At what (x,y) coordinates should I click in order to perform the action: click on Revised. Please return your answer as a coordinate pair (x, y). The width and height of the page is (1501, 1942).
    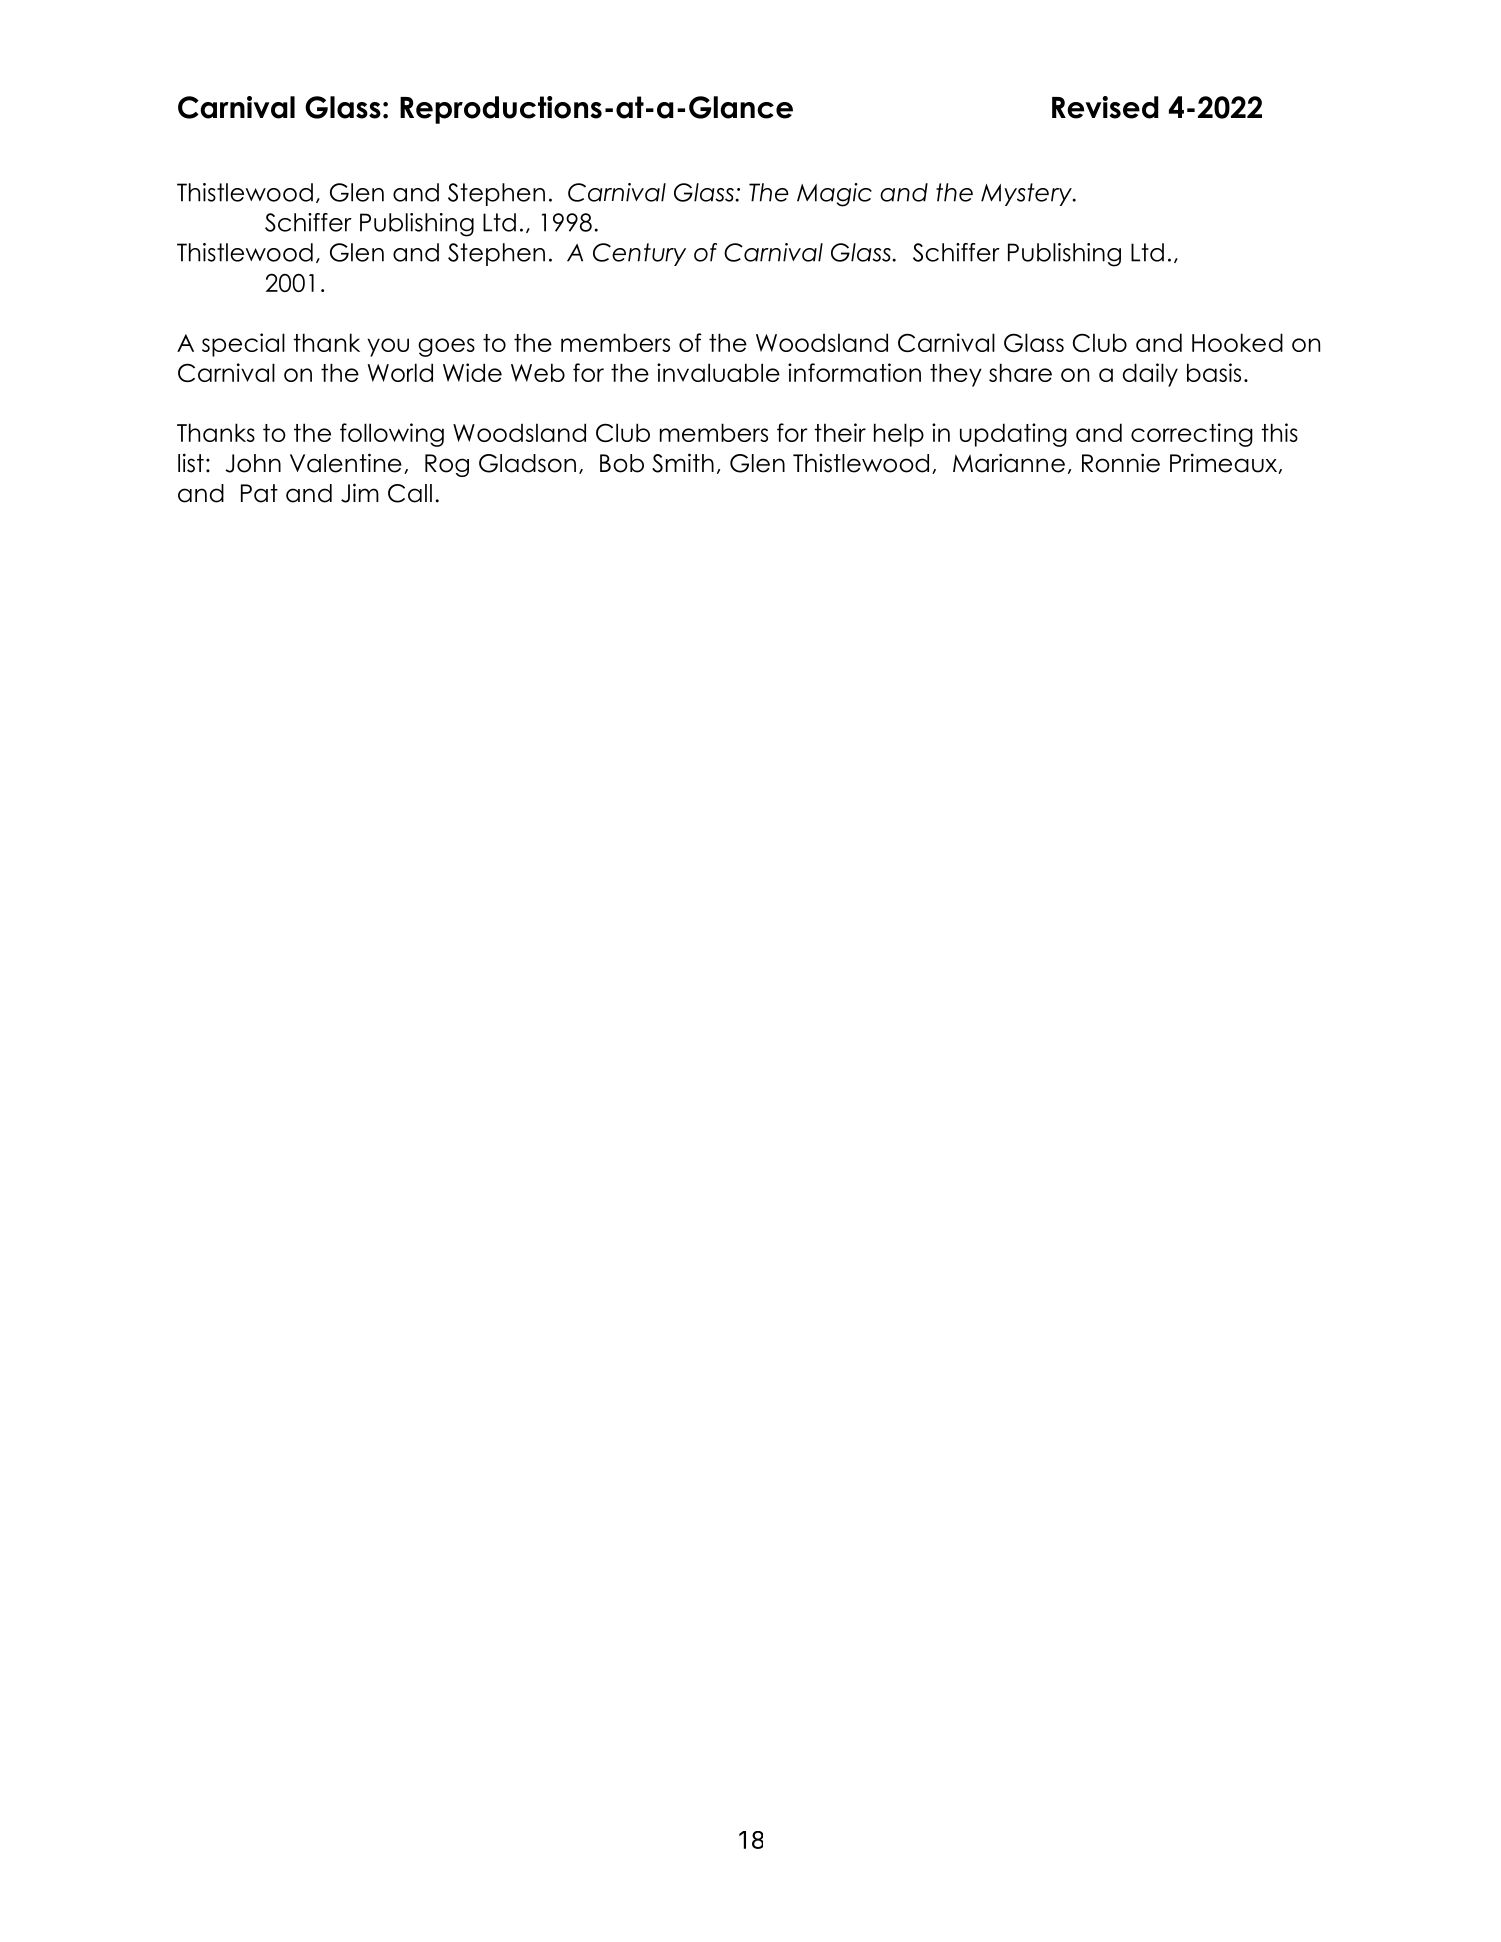
    Looking at the image, I should click on (1105, 107).
